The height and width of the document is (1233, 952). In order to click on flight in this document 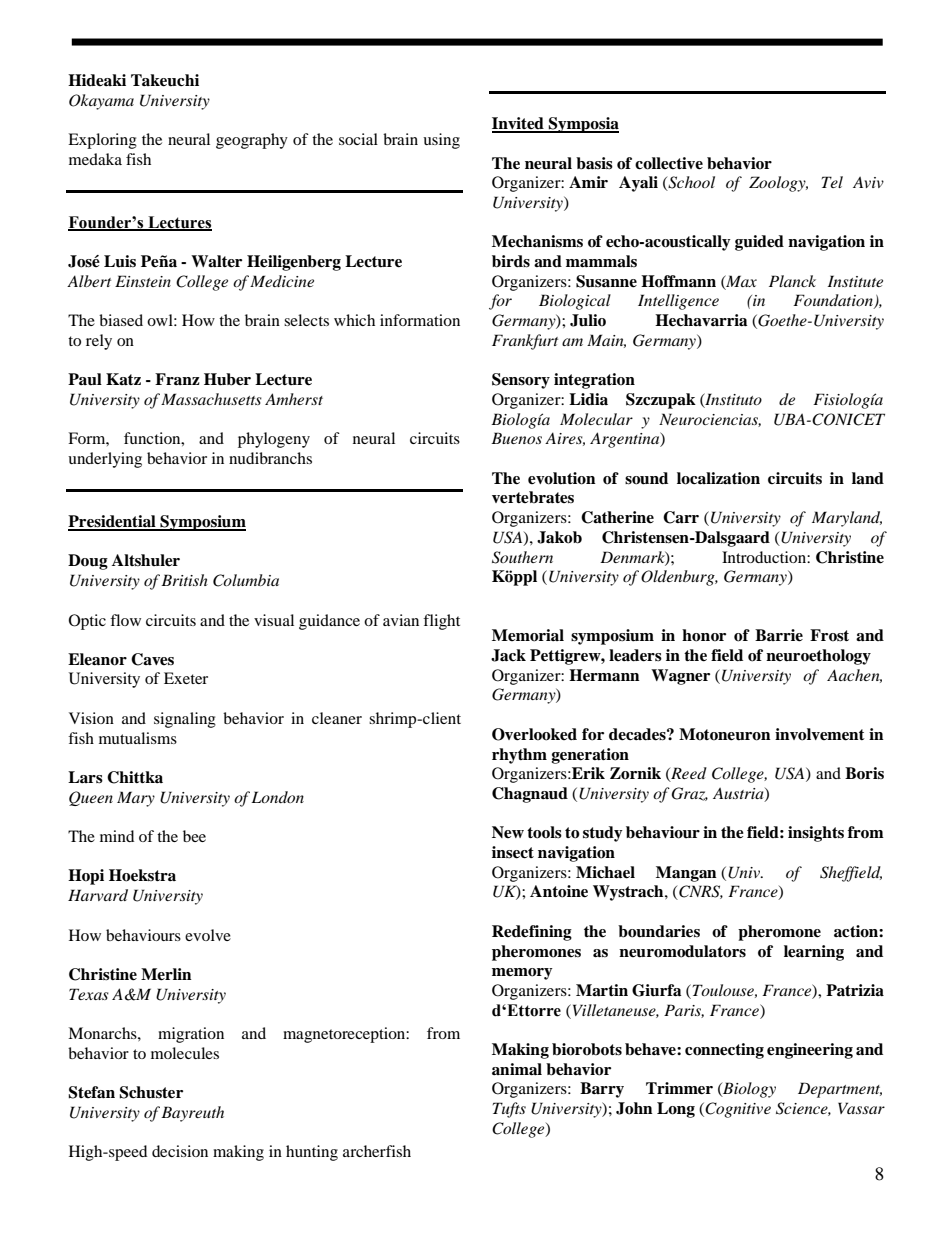, I will do `click(441, 622)`.
